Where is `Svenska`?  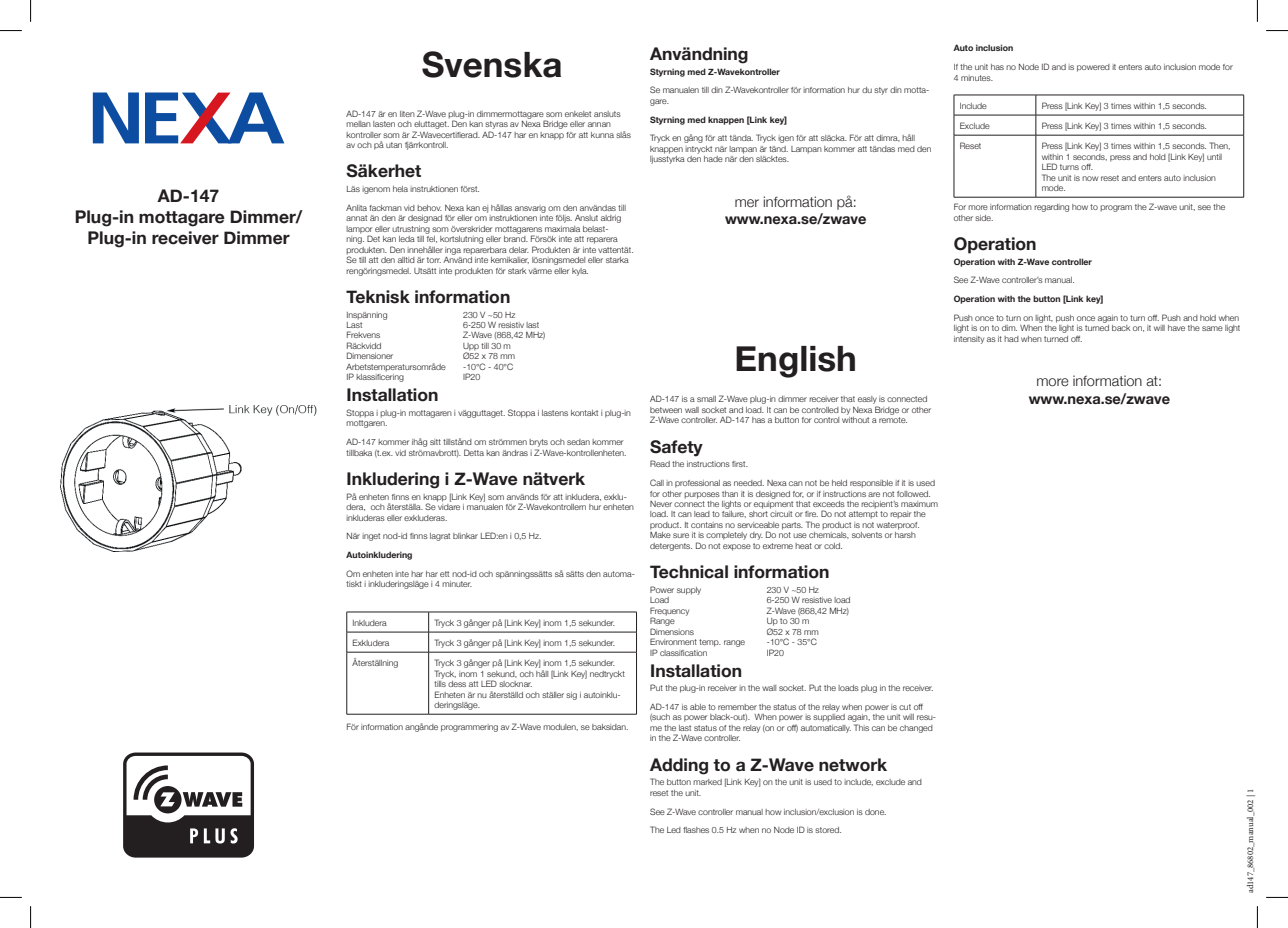
Svenska is located at coordinates (491, 64).
